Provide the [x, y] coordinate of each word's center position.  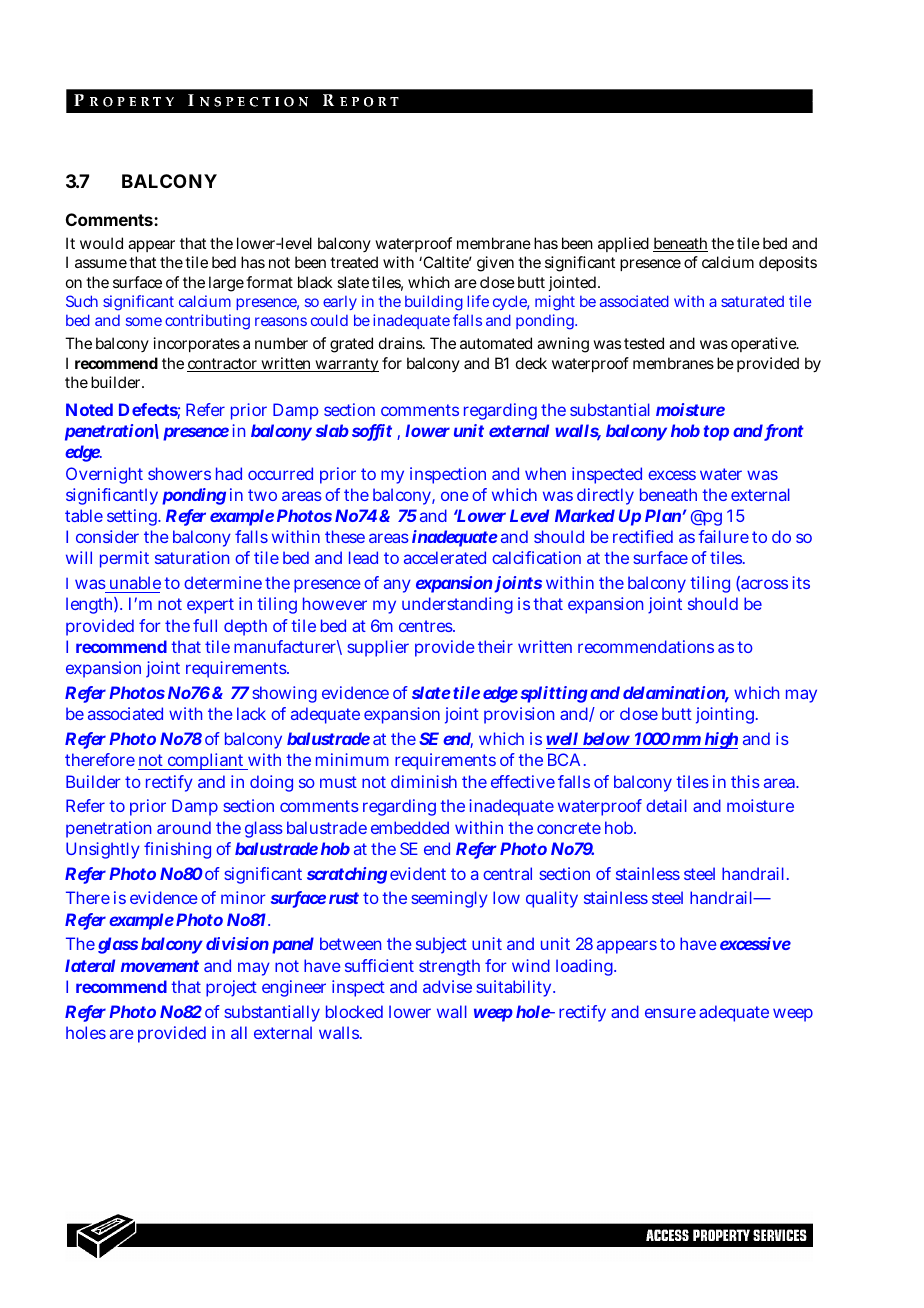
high [720, 740]
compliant [206, 761]
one [455, 496]
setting [133, 517]
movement [160, 966]
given [495, 264]
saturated [752, 301]
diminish [424, 781]
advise [447, 986]
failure [723, 536]
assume [101, 263]
